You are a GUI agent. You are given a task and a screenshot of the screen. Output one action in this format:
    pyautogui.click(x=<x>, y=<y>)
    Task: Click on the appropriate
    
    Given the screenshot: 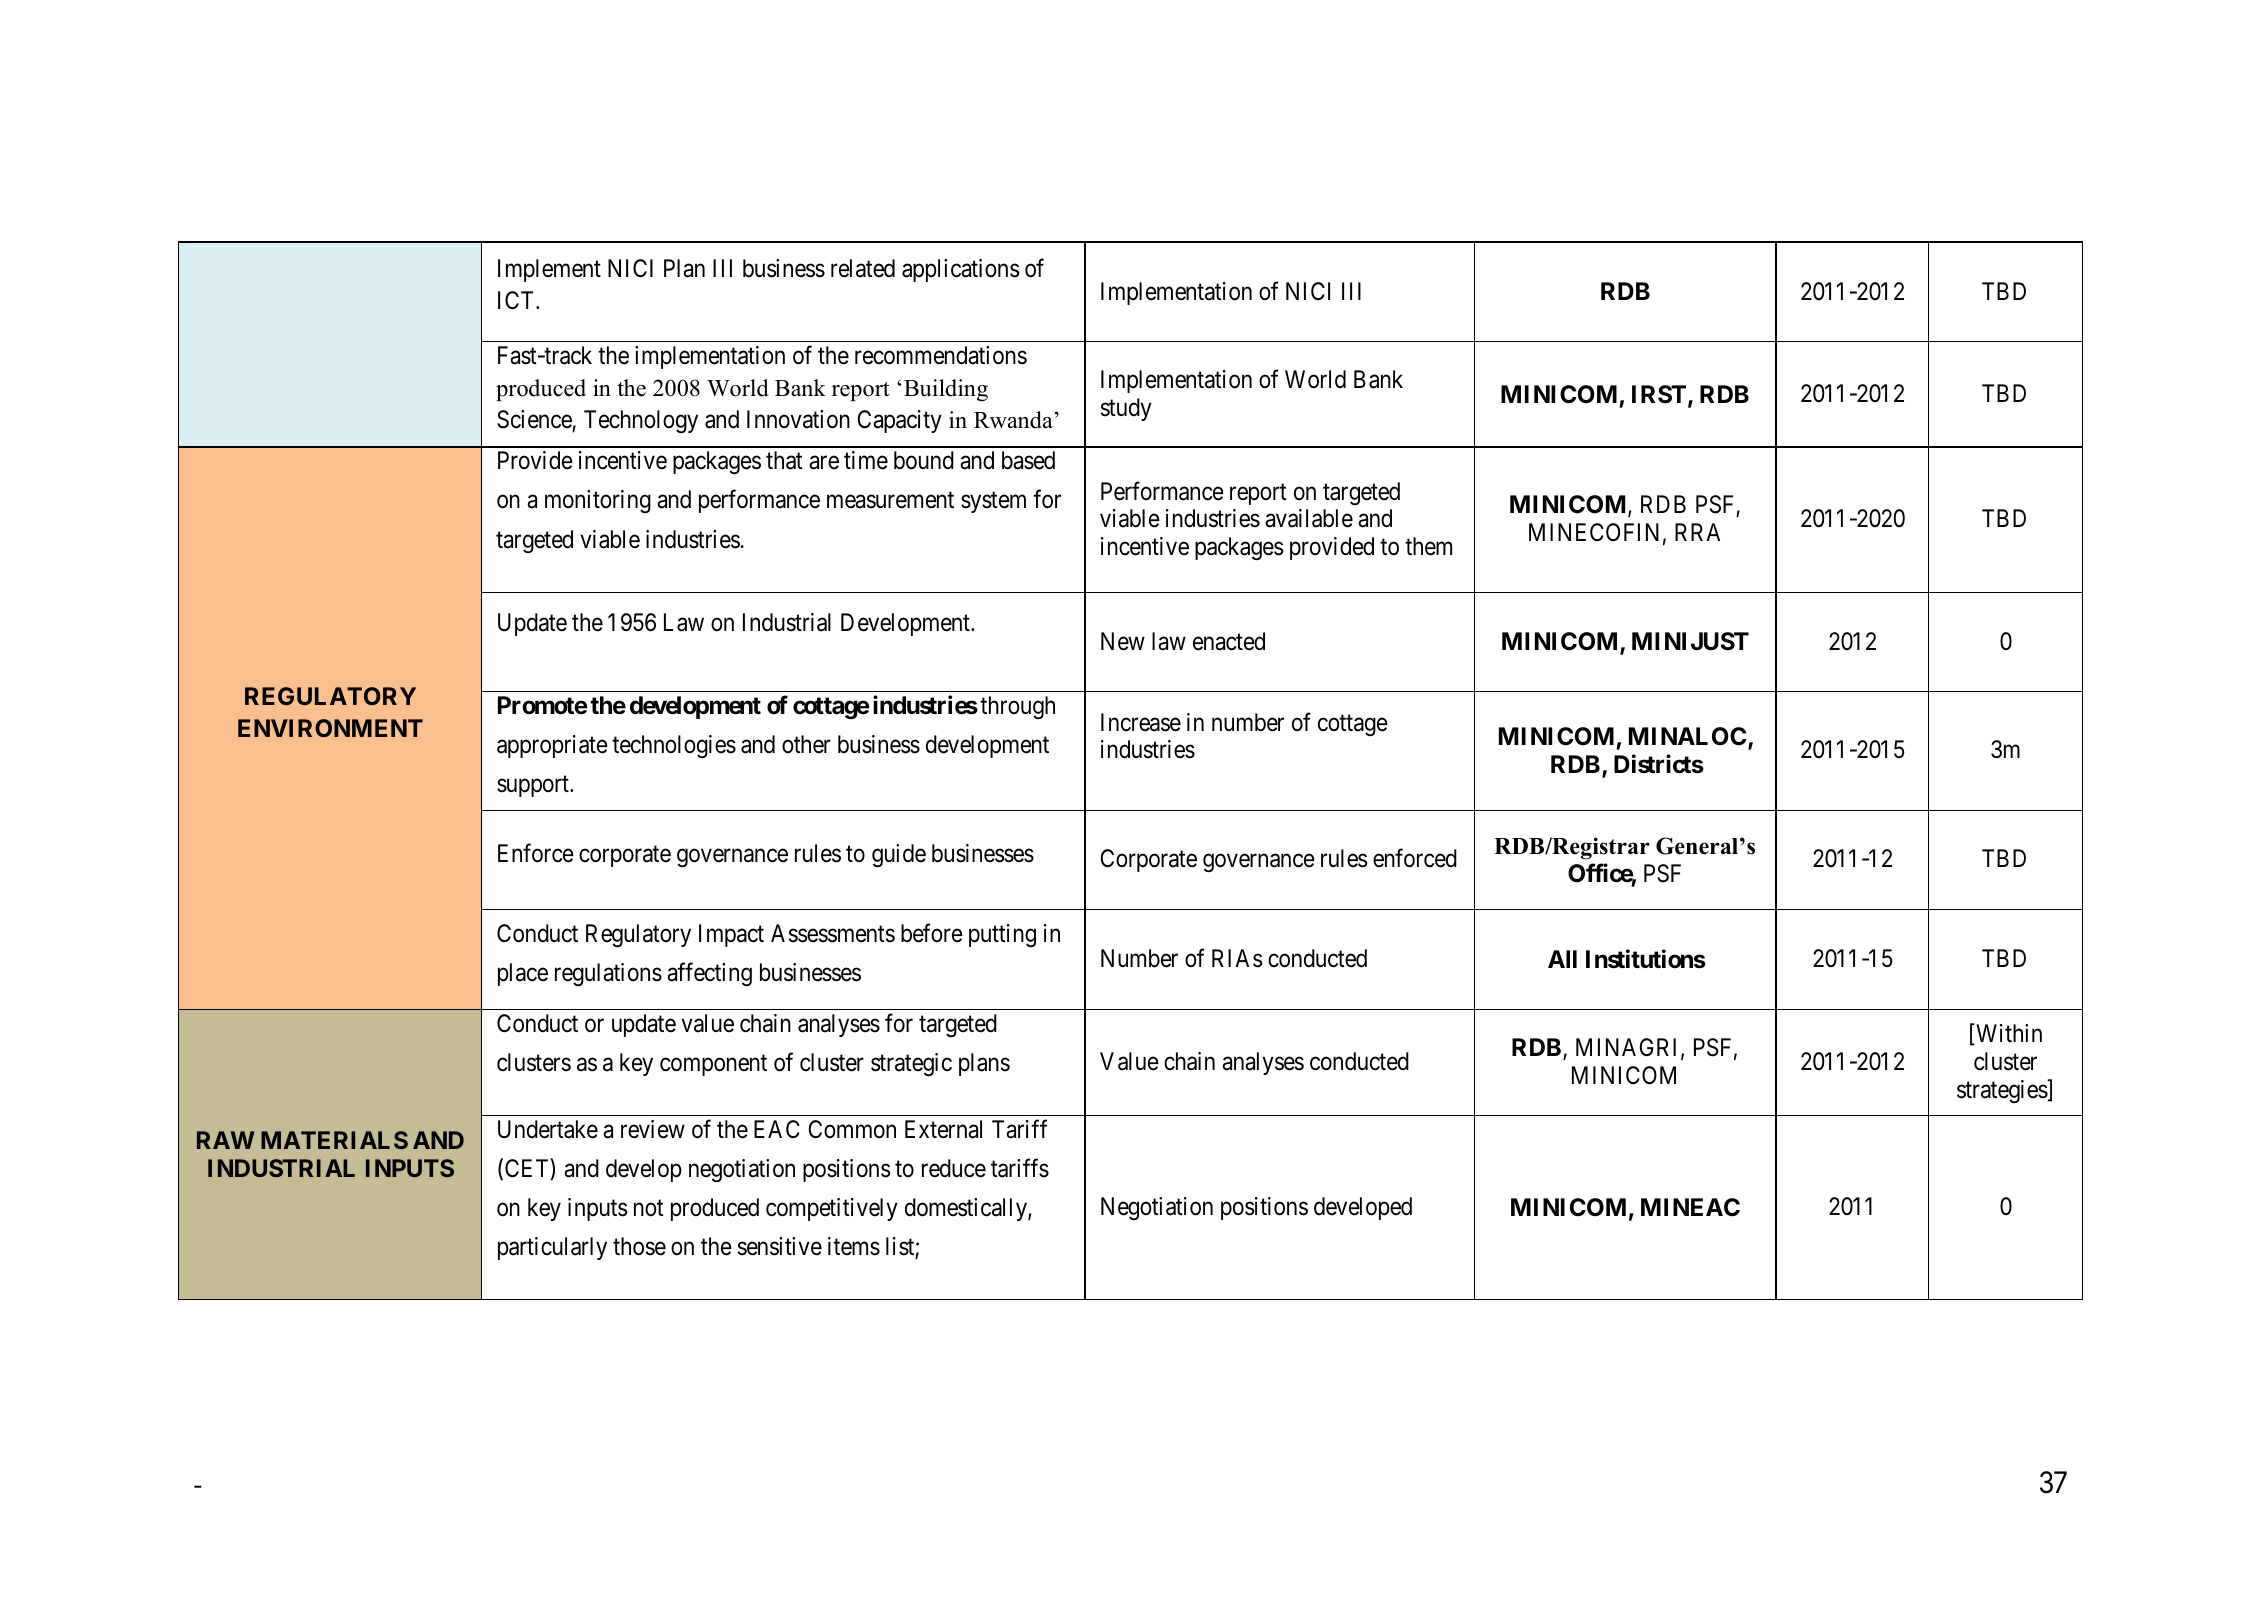 What is the action you would take?
    pyautogui.click(x=552, y=746)
